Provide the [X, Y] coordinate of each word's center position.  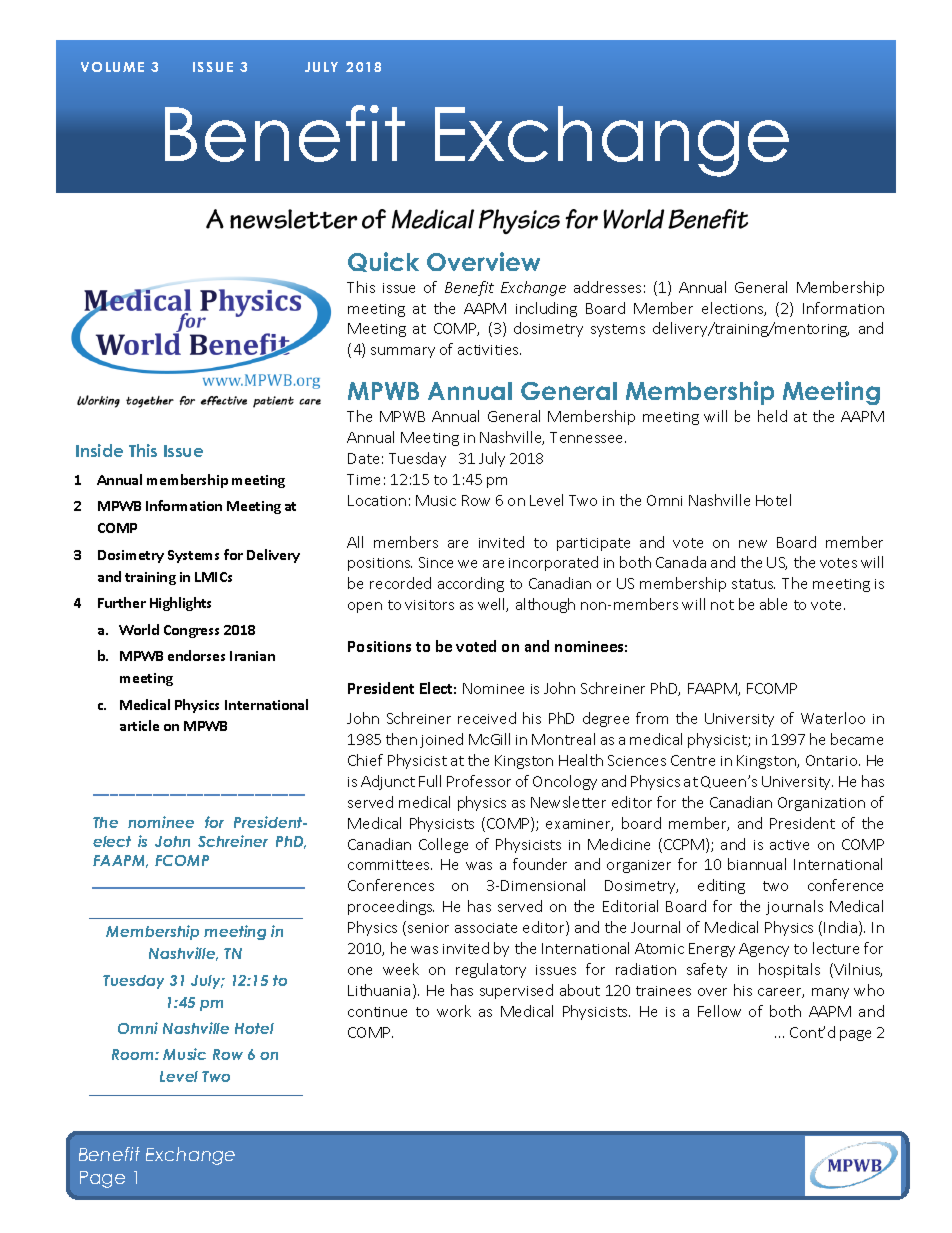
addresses [607, 287]
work [454, 1011]
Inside [99, 450]
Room [134, 1054]
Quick [383, 262]
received [487, 718]
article [139, 725]
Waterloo [833, 718]
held [772, 416]
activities [489, 350]
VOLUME [112, 67]
